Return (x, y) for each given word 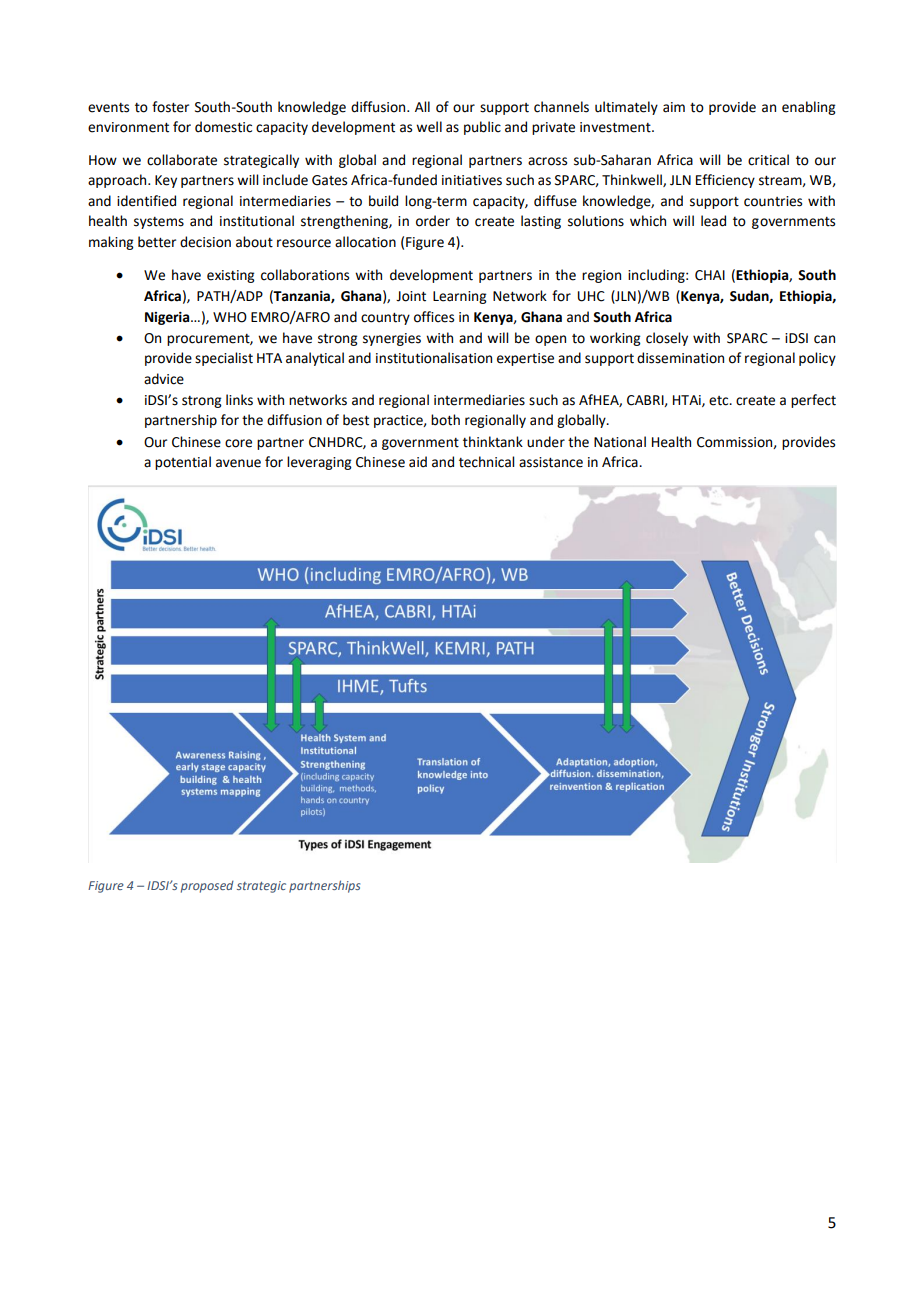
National (620, 442)
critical (768, 160)
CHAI (710, 275)
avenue (238, 463)
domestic (223, 127)
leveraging (319, 463)
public (482, 128)
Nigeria (168, 318)
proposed (207, 887)
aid (418, 462)
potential (183, 463)
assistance (551, 462)
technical (486, 462)
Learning (460, 297)
